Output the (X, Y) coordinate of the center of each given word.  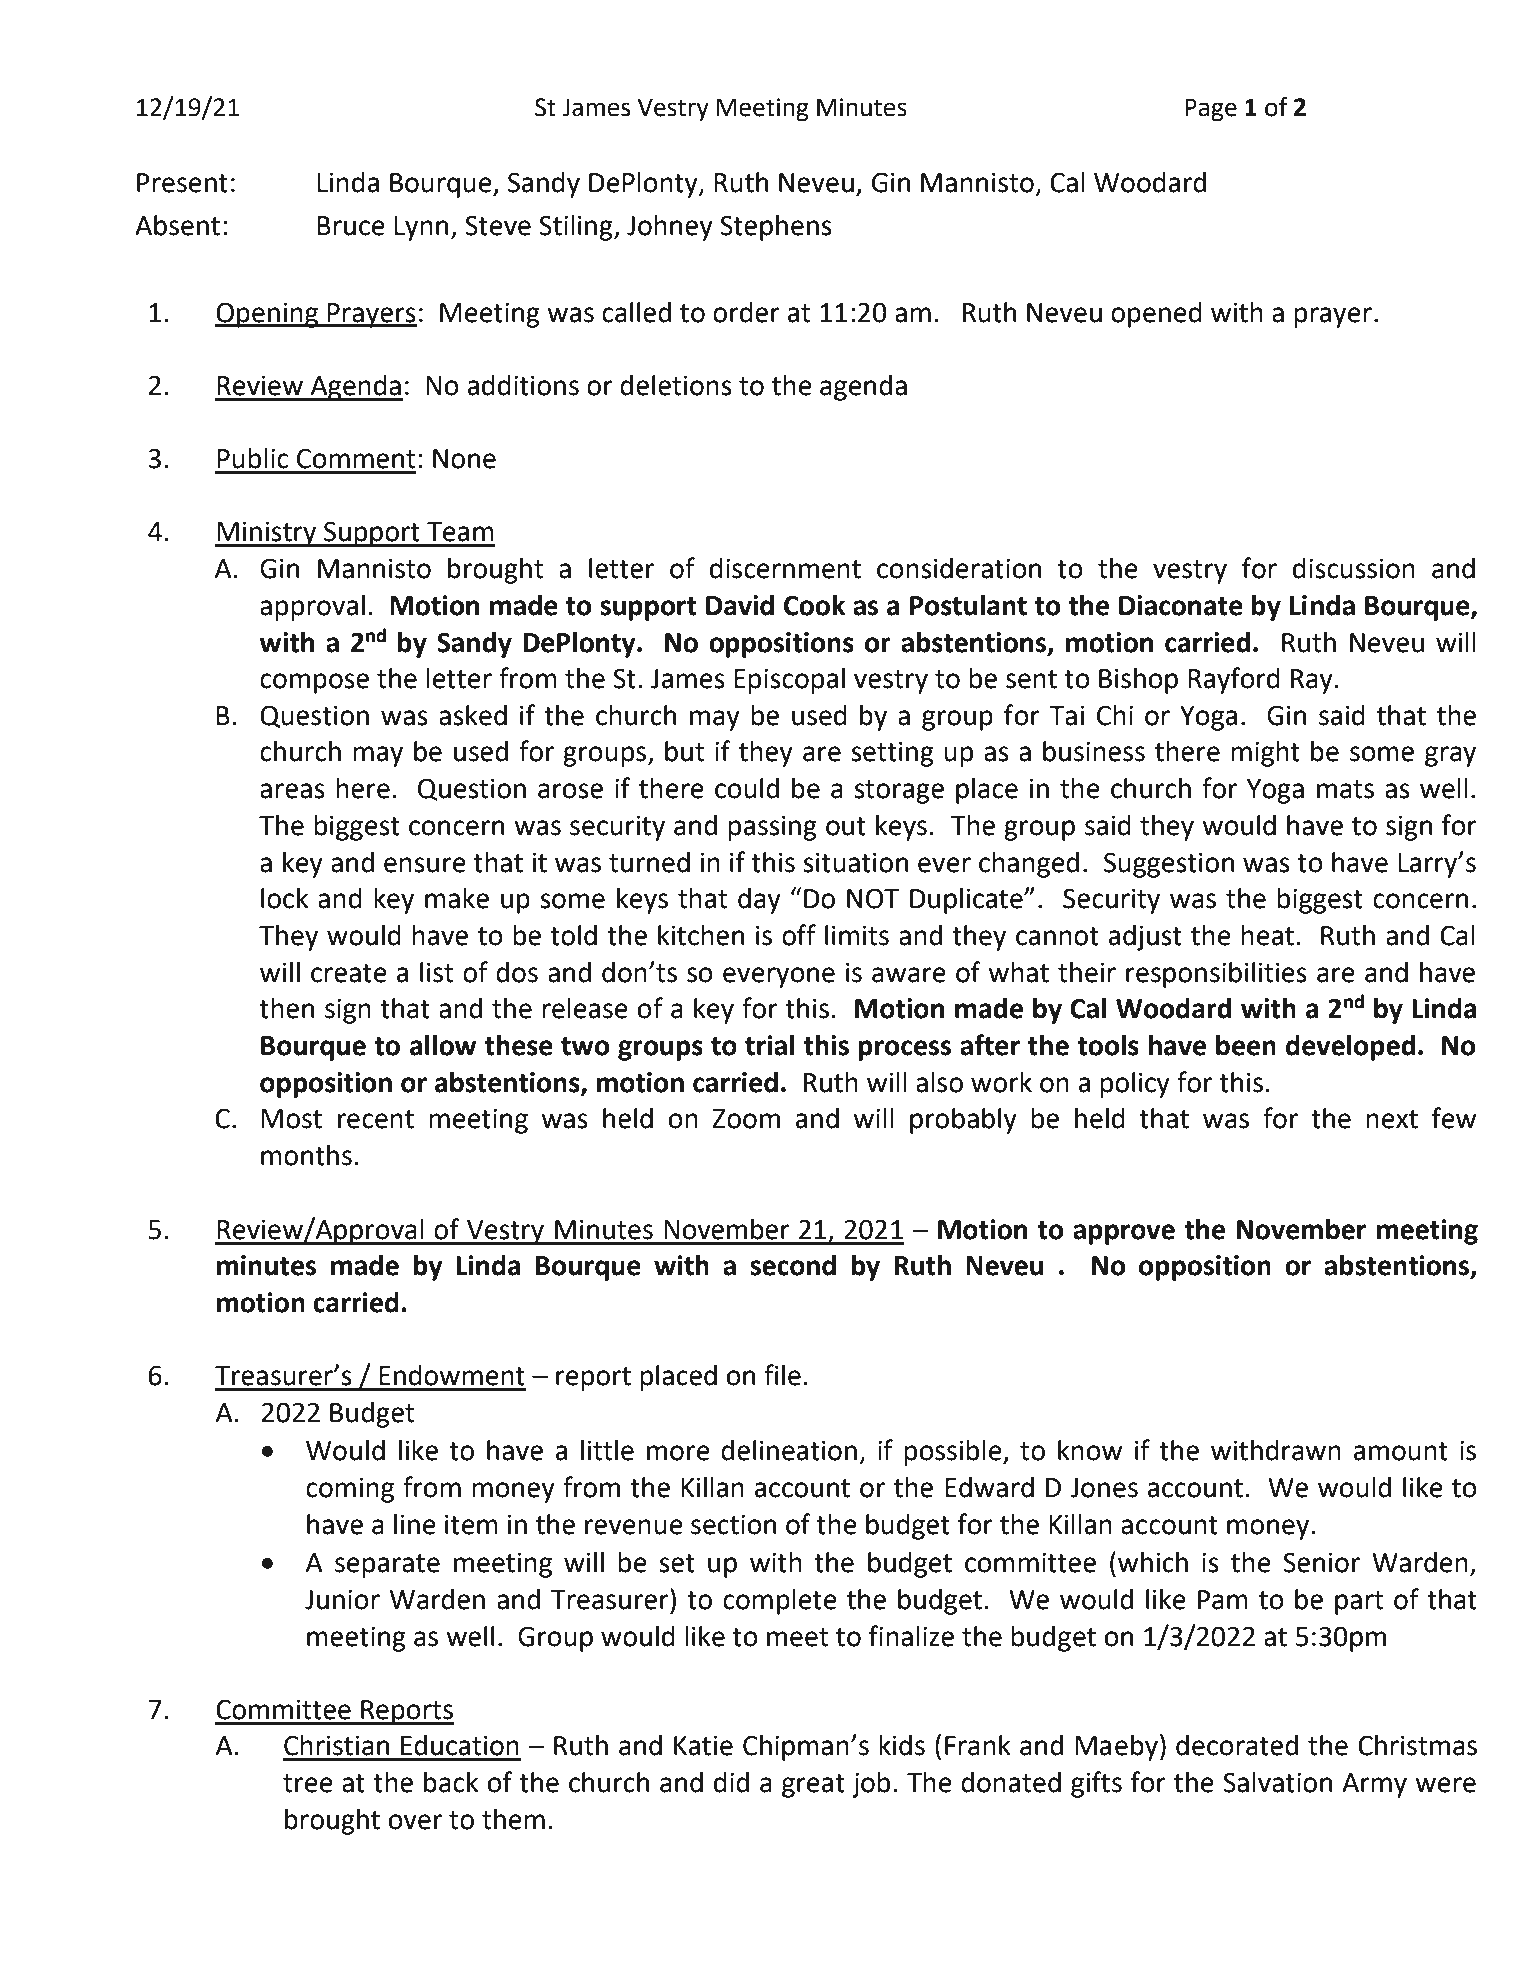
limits (857, 935)
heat (1267, 935)
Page (1211, 110)
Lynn (421, 228)
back (451, 1782)
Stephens (776, 227)
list (436, 972)
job (871, 1785)
